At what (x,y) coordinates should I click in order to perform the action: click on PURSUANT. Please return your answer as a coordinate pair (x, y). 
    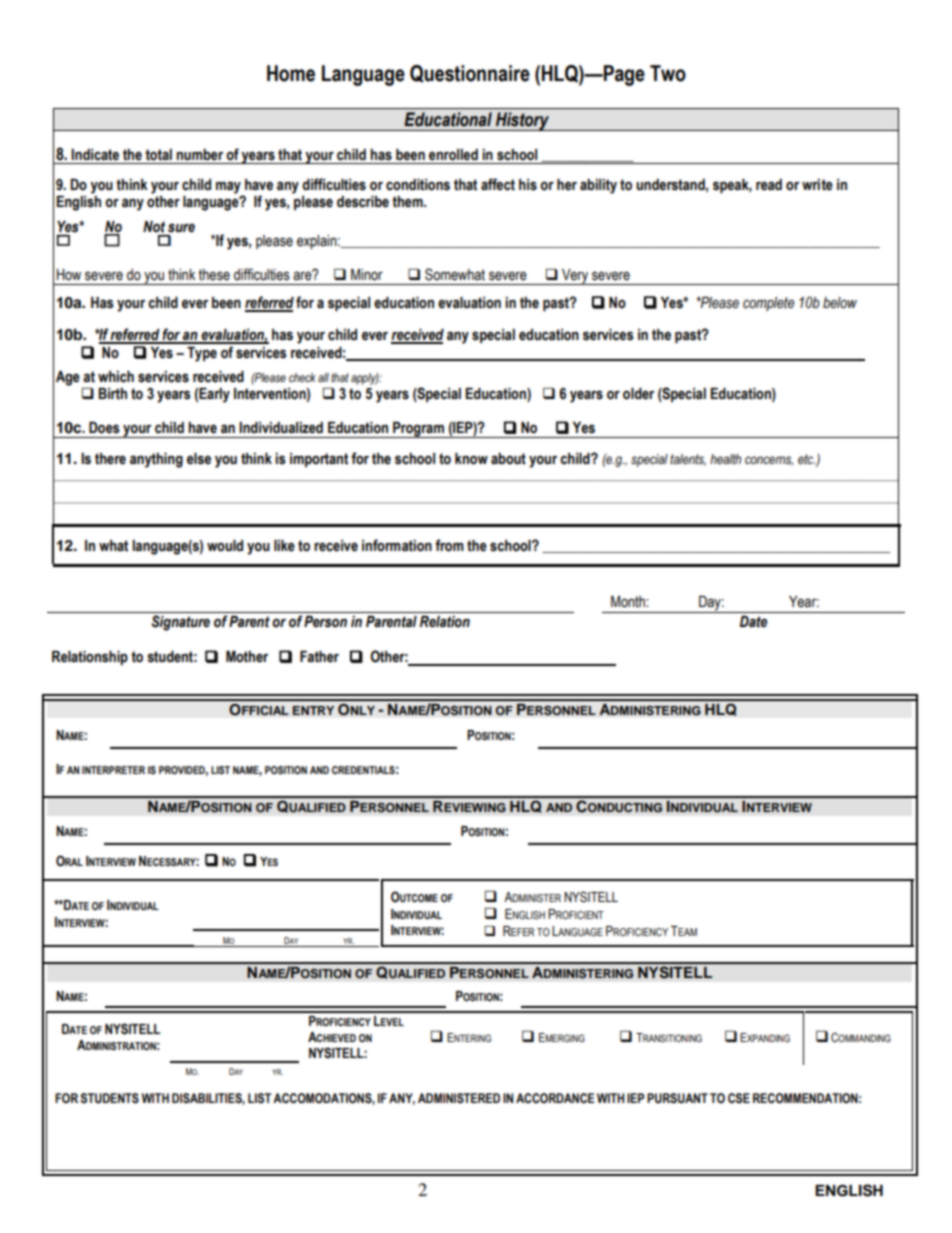
    Looking at the image, I should click on (677, 1098).
